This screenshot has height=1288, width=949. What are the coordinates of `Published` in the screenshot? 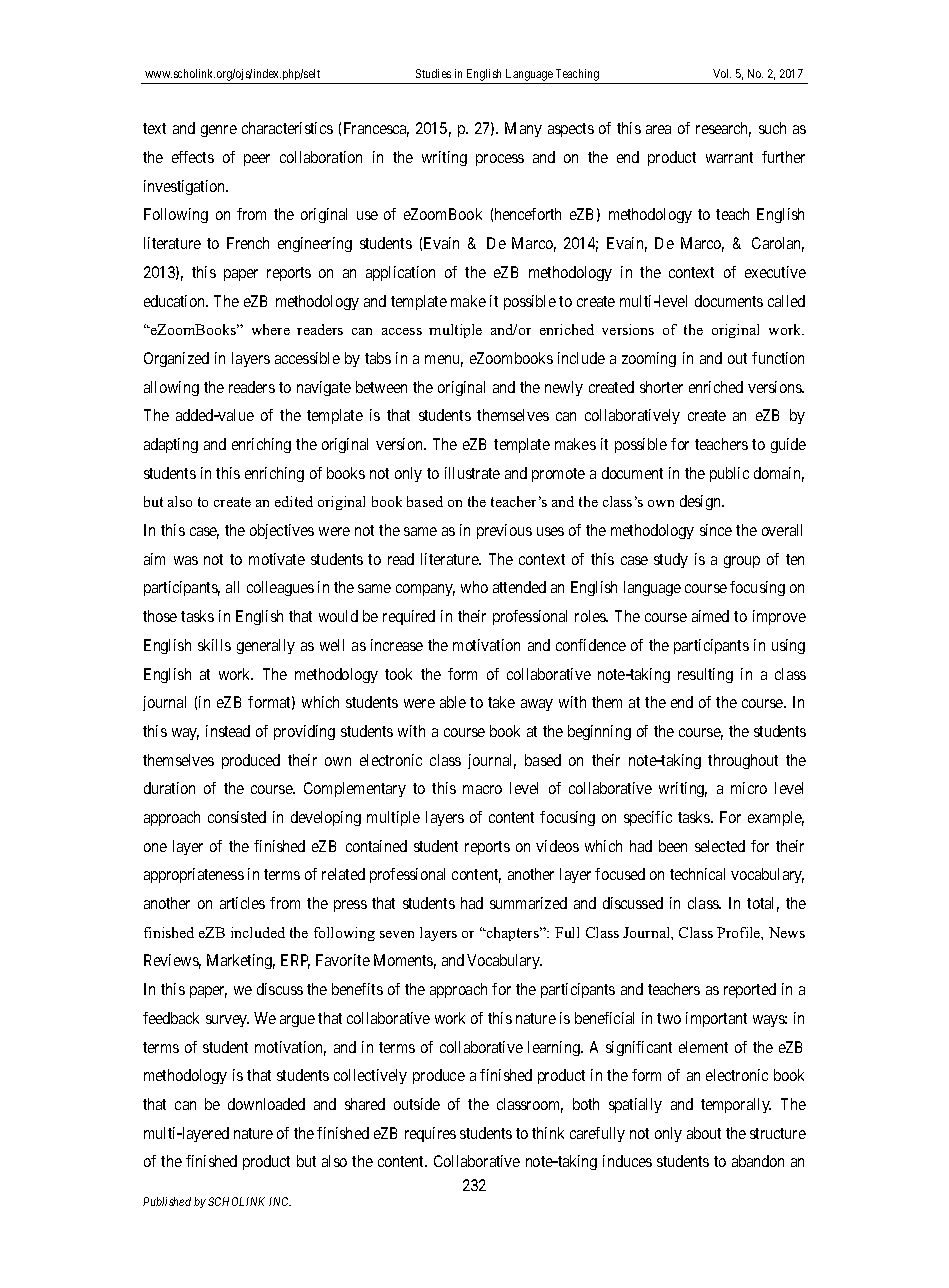 It's located at (167, 1201).
